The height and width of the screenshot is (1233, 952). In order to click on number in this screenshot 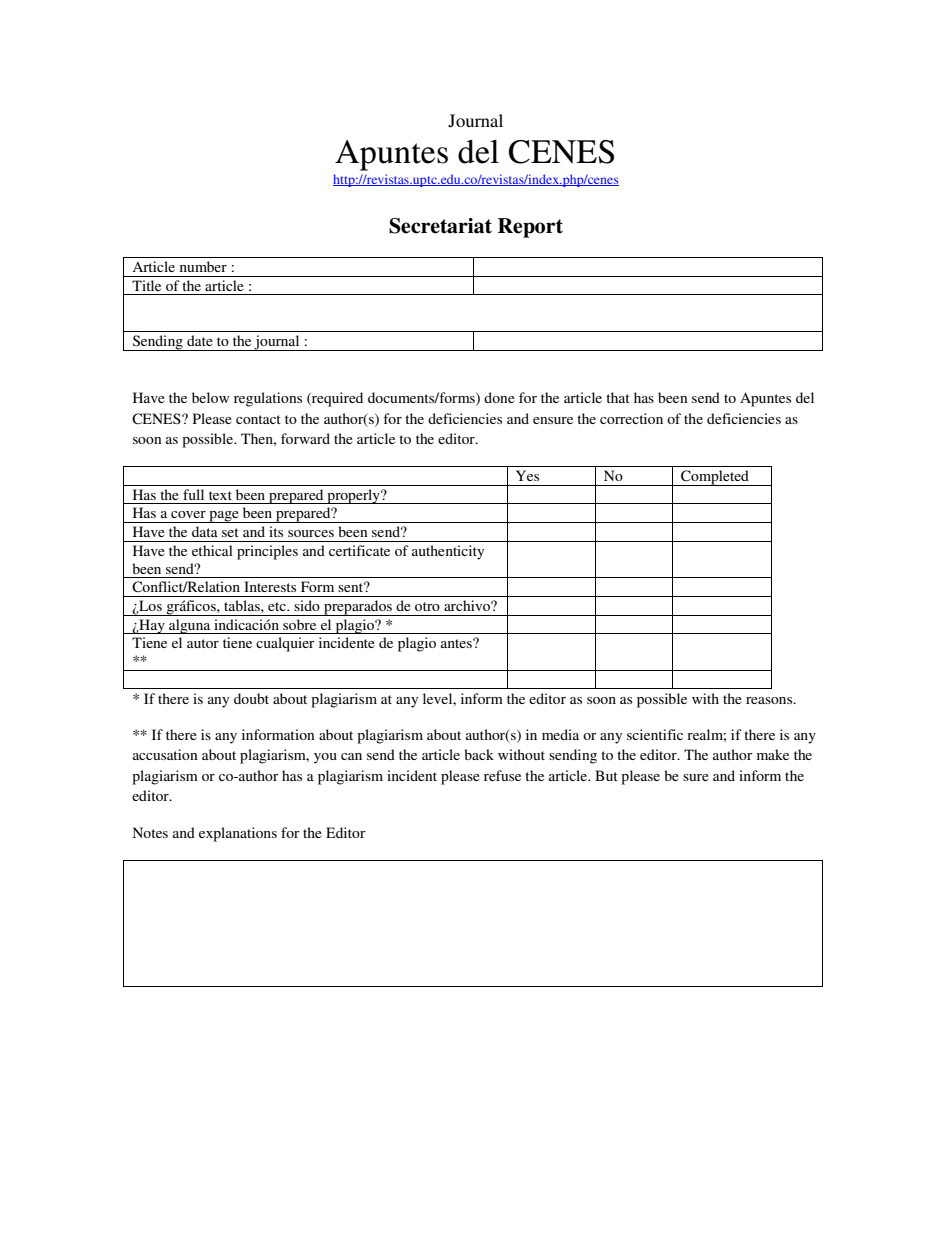, I will do `click(203, 266)`.
